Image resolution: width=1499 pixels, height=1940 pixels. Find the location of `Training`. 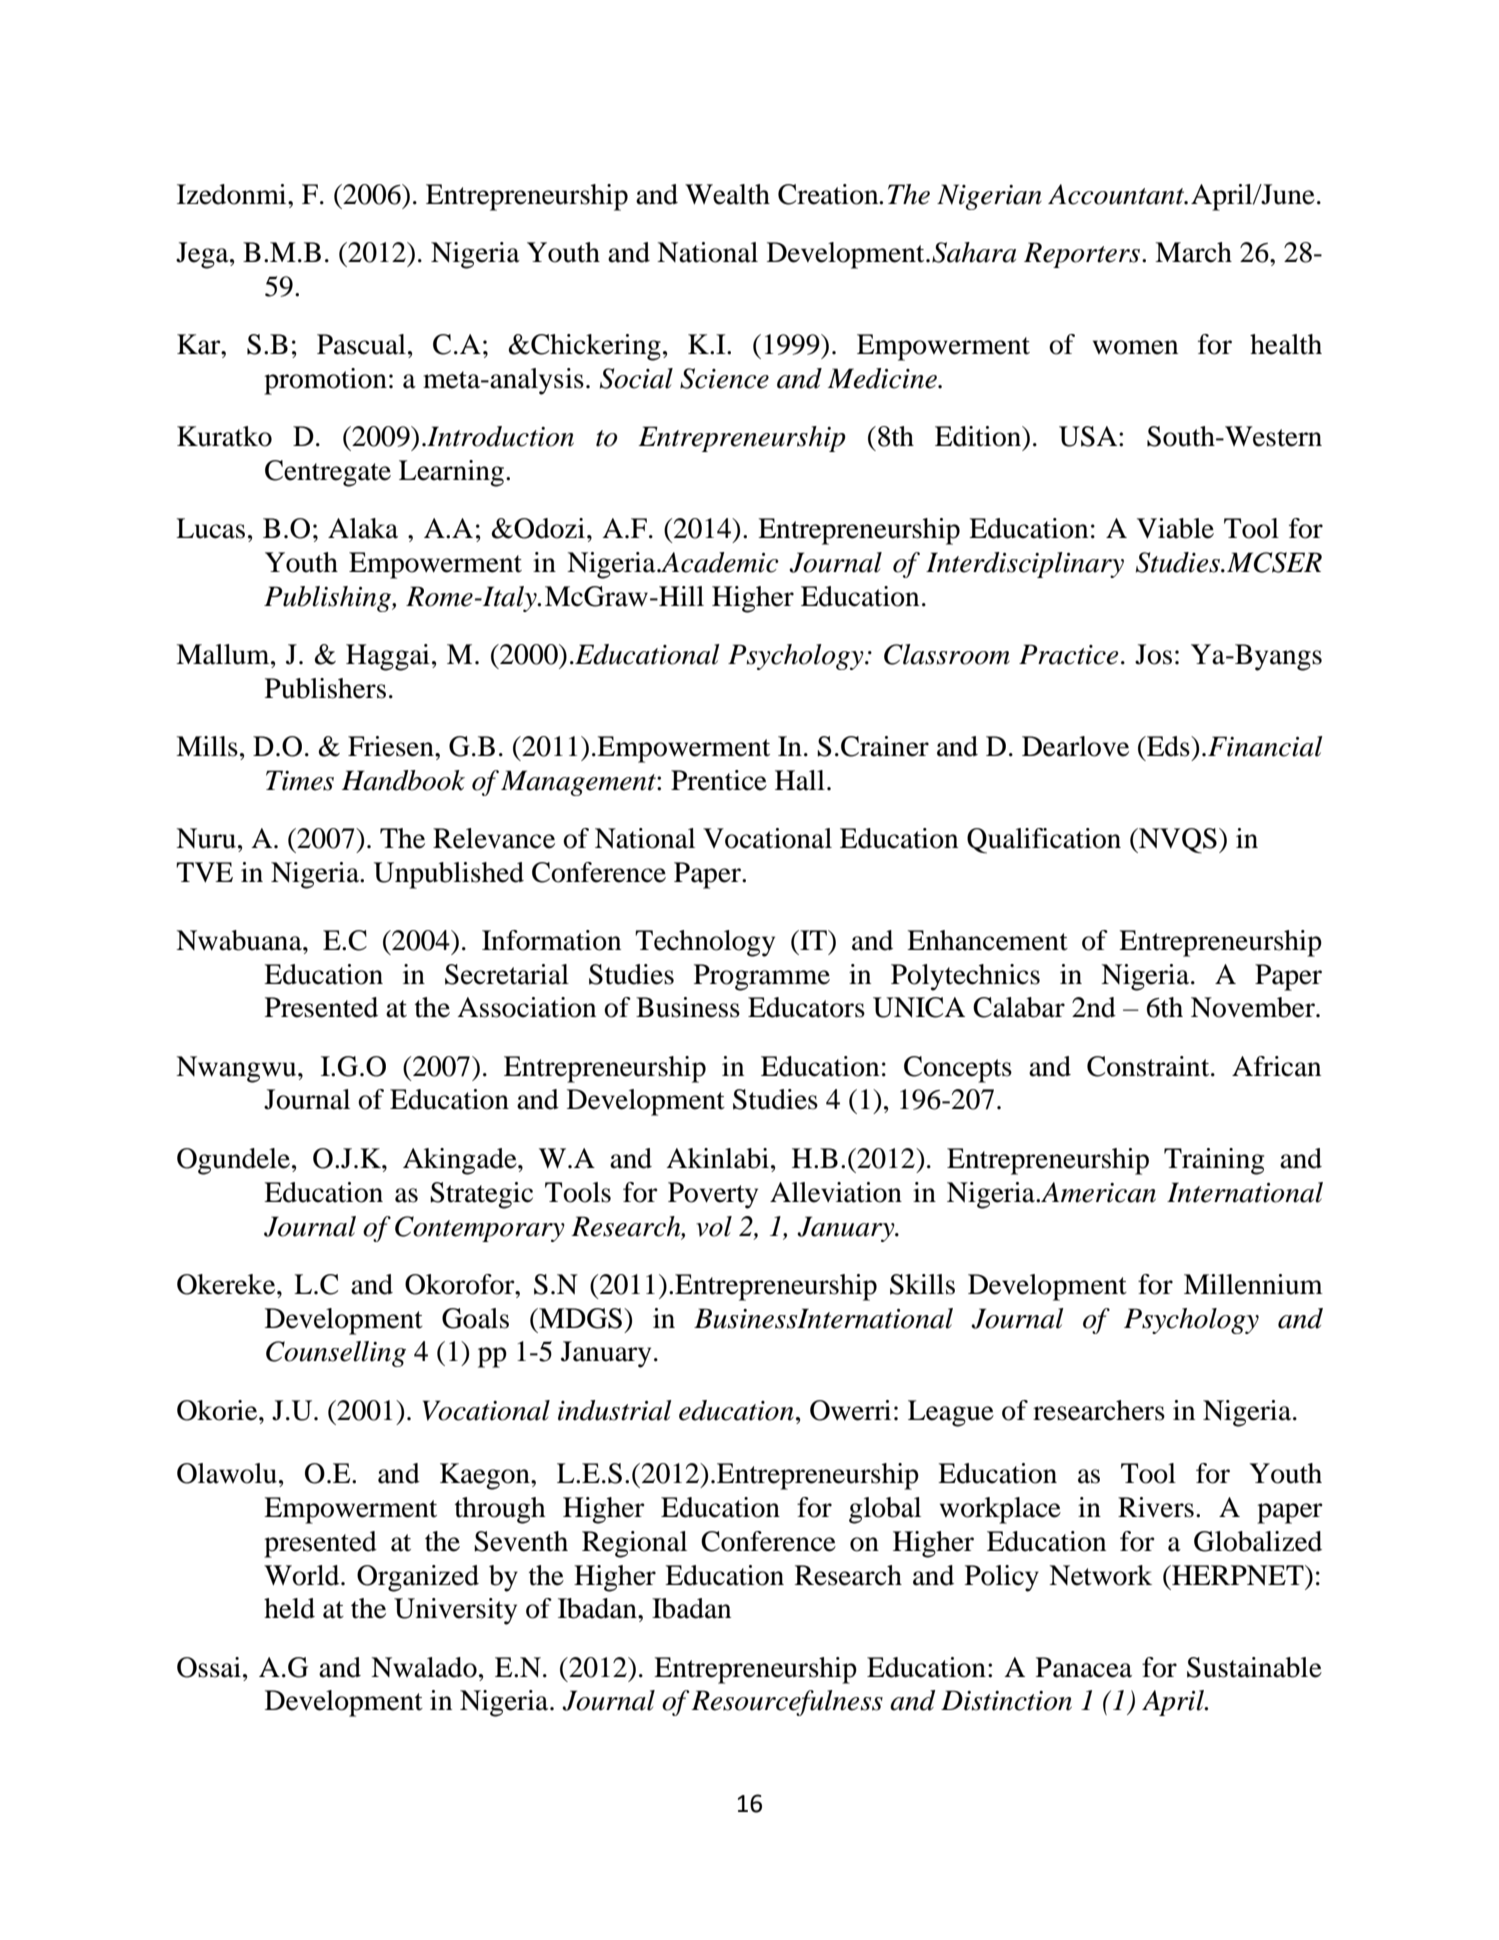

Training is located at coordinates (1214, 1161).
